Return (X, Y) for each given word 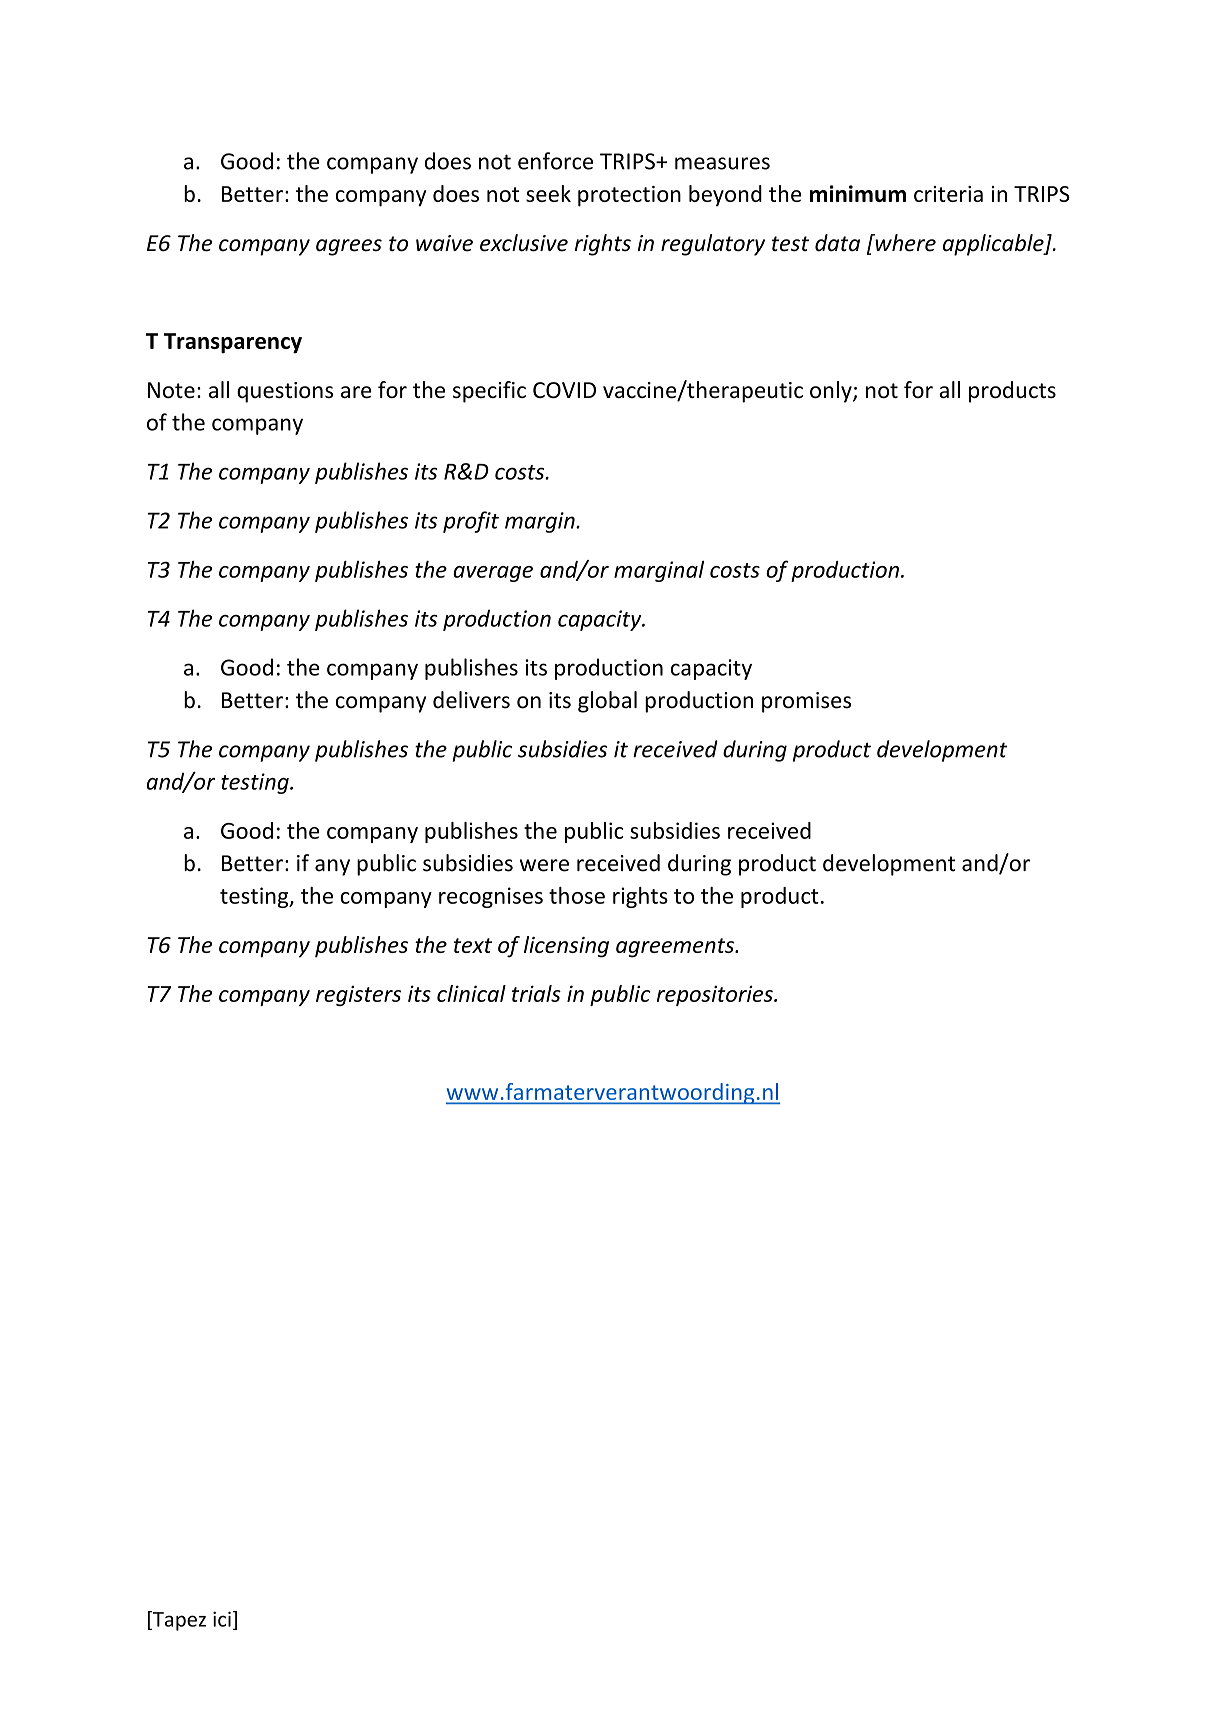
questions (285, 392)
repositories (716, 995)
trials (536, 993)
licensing (566, 947)
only (832, 392)
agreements (676, 948)
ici (222, 1619)
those (577, 895)
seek (548, 193)
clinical (471, 993)
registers (358, 996)
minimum (858, 193)
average (493, 574)
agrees (349, 247)
